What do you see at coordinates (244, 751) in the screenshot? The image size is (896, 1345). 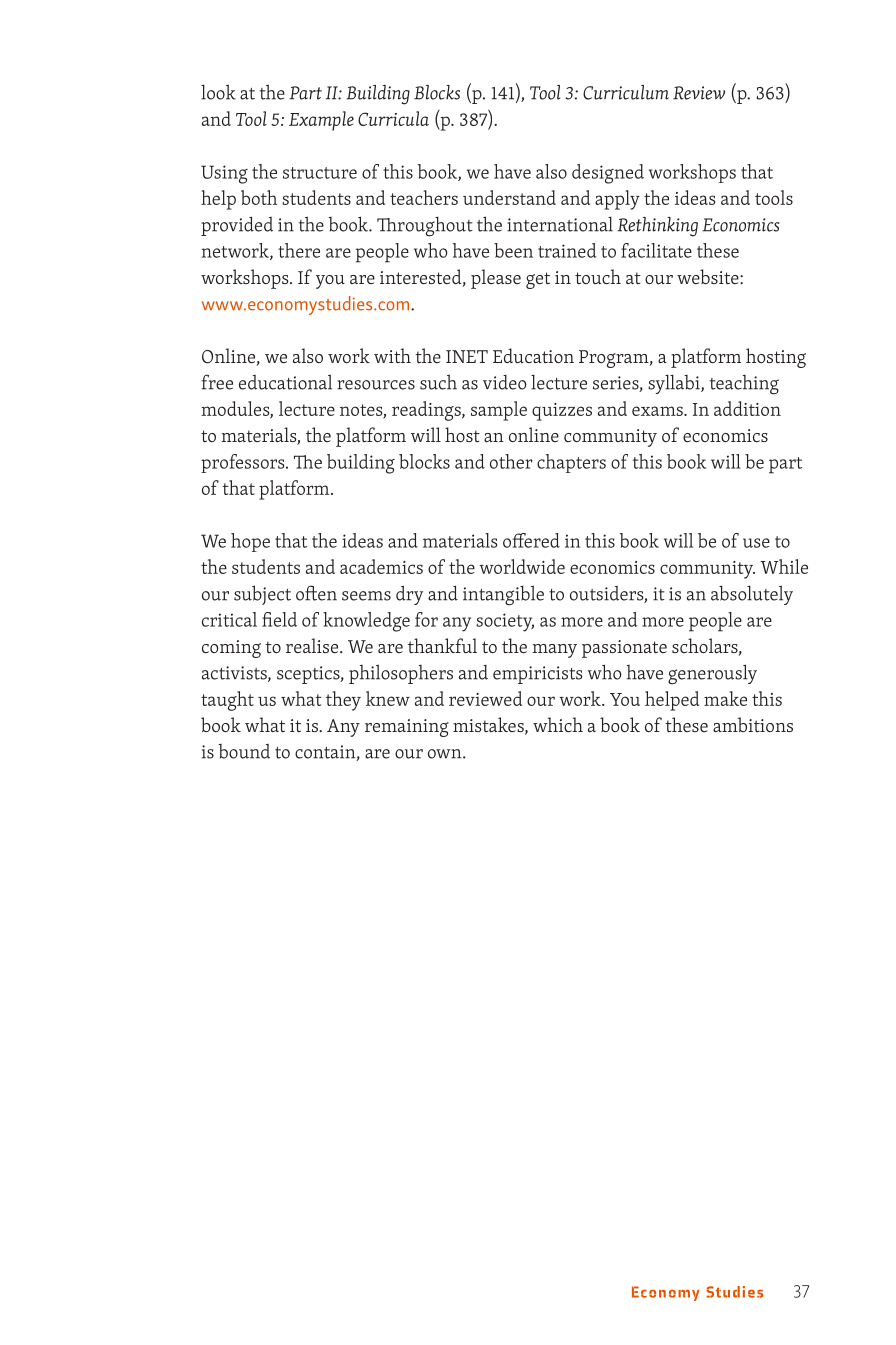 I see `bound` at bounding box center [244, 751].
